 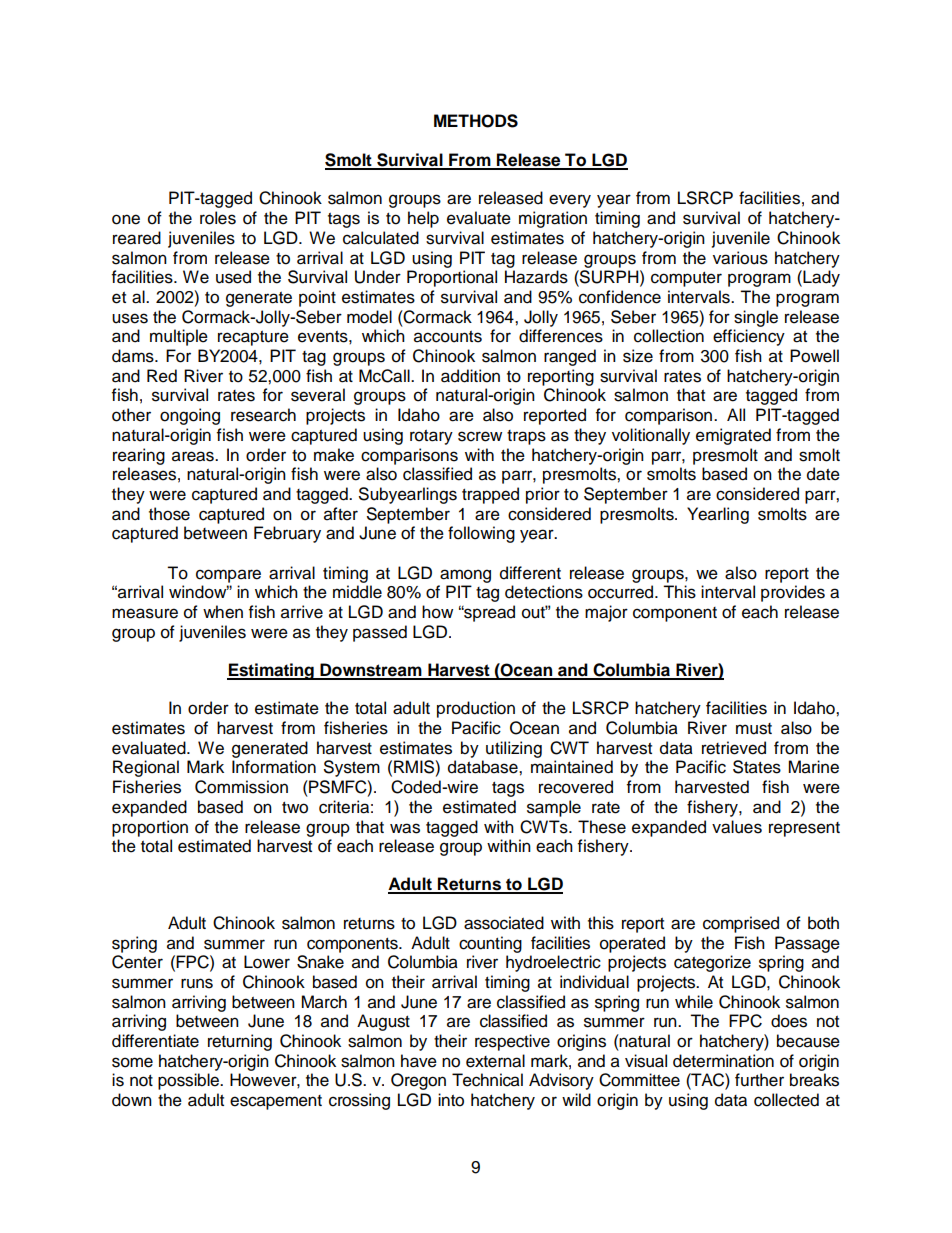 What do you see at coordinates (465, 576) in the image?
I see `among` at bounding box center [465, 576].
